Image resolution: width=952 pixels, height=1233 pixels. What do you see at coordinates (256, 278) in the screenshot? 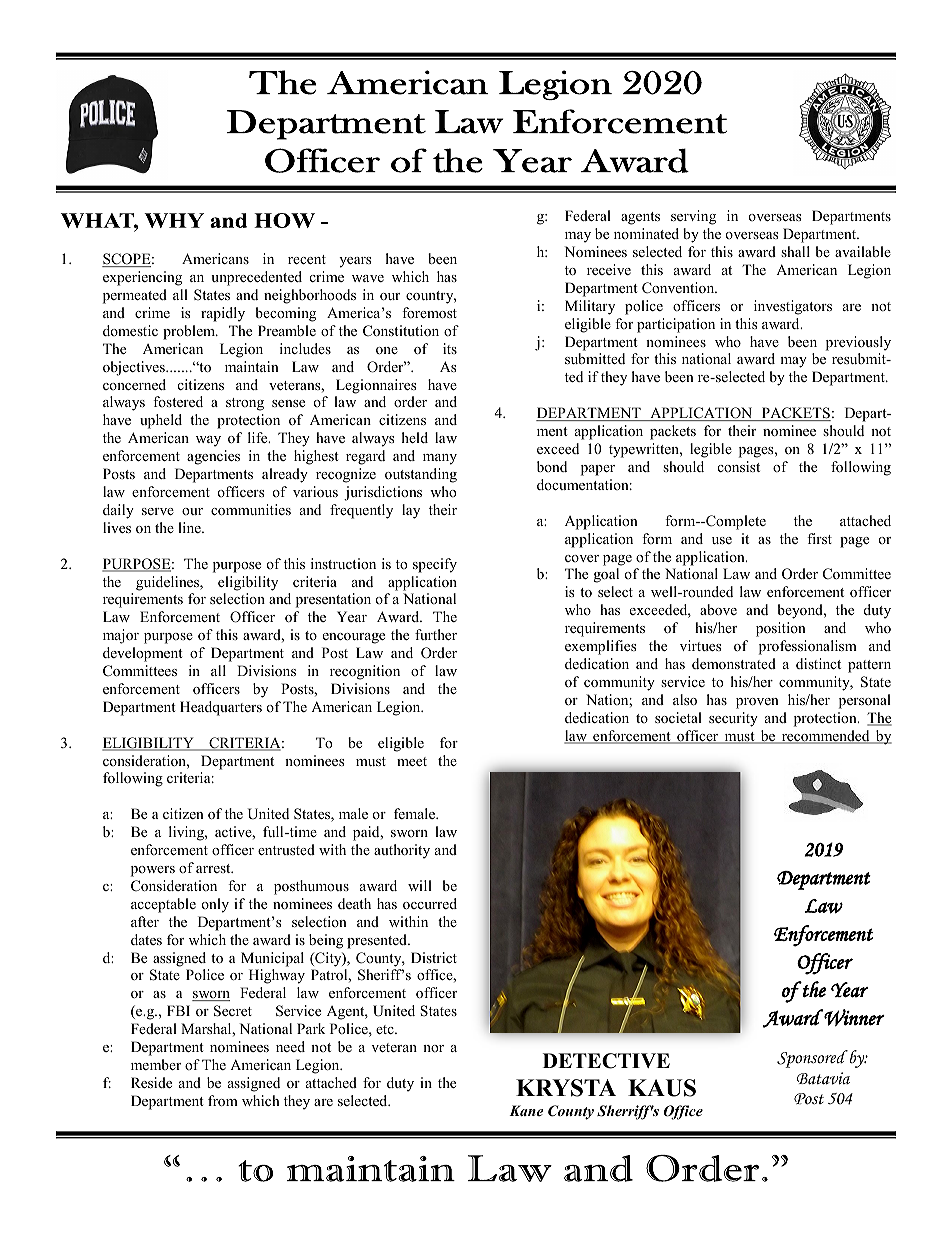
I see `unprecedented` at bounding box center [256, 278].
